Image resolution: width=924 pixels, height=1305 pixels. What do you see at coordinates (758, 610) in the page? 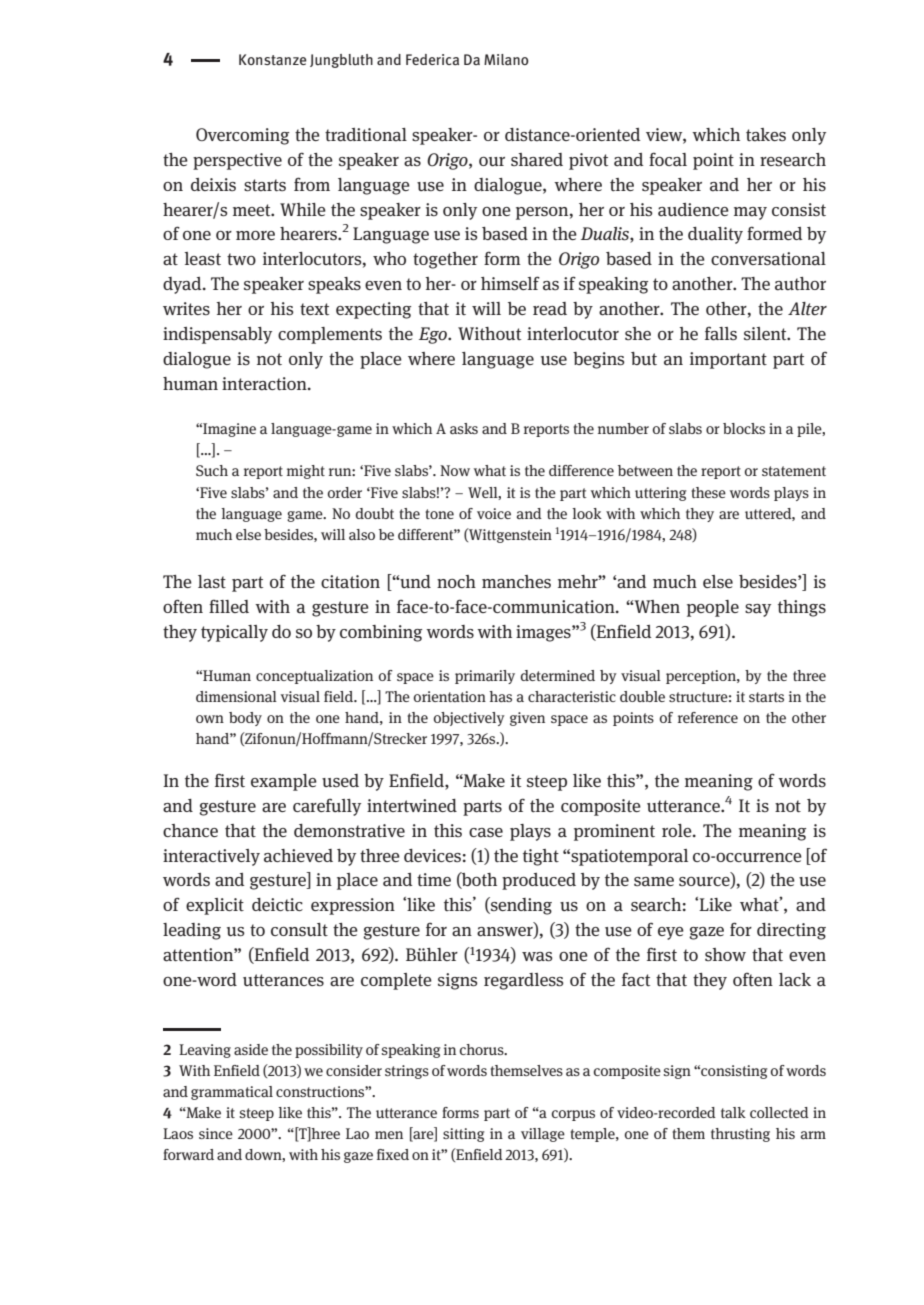
I see `say` at bounding box center [758, 610].
